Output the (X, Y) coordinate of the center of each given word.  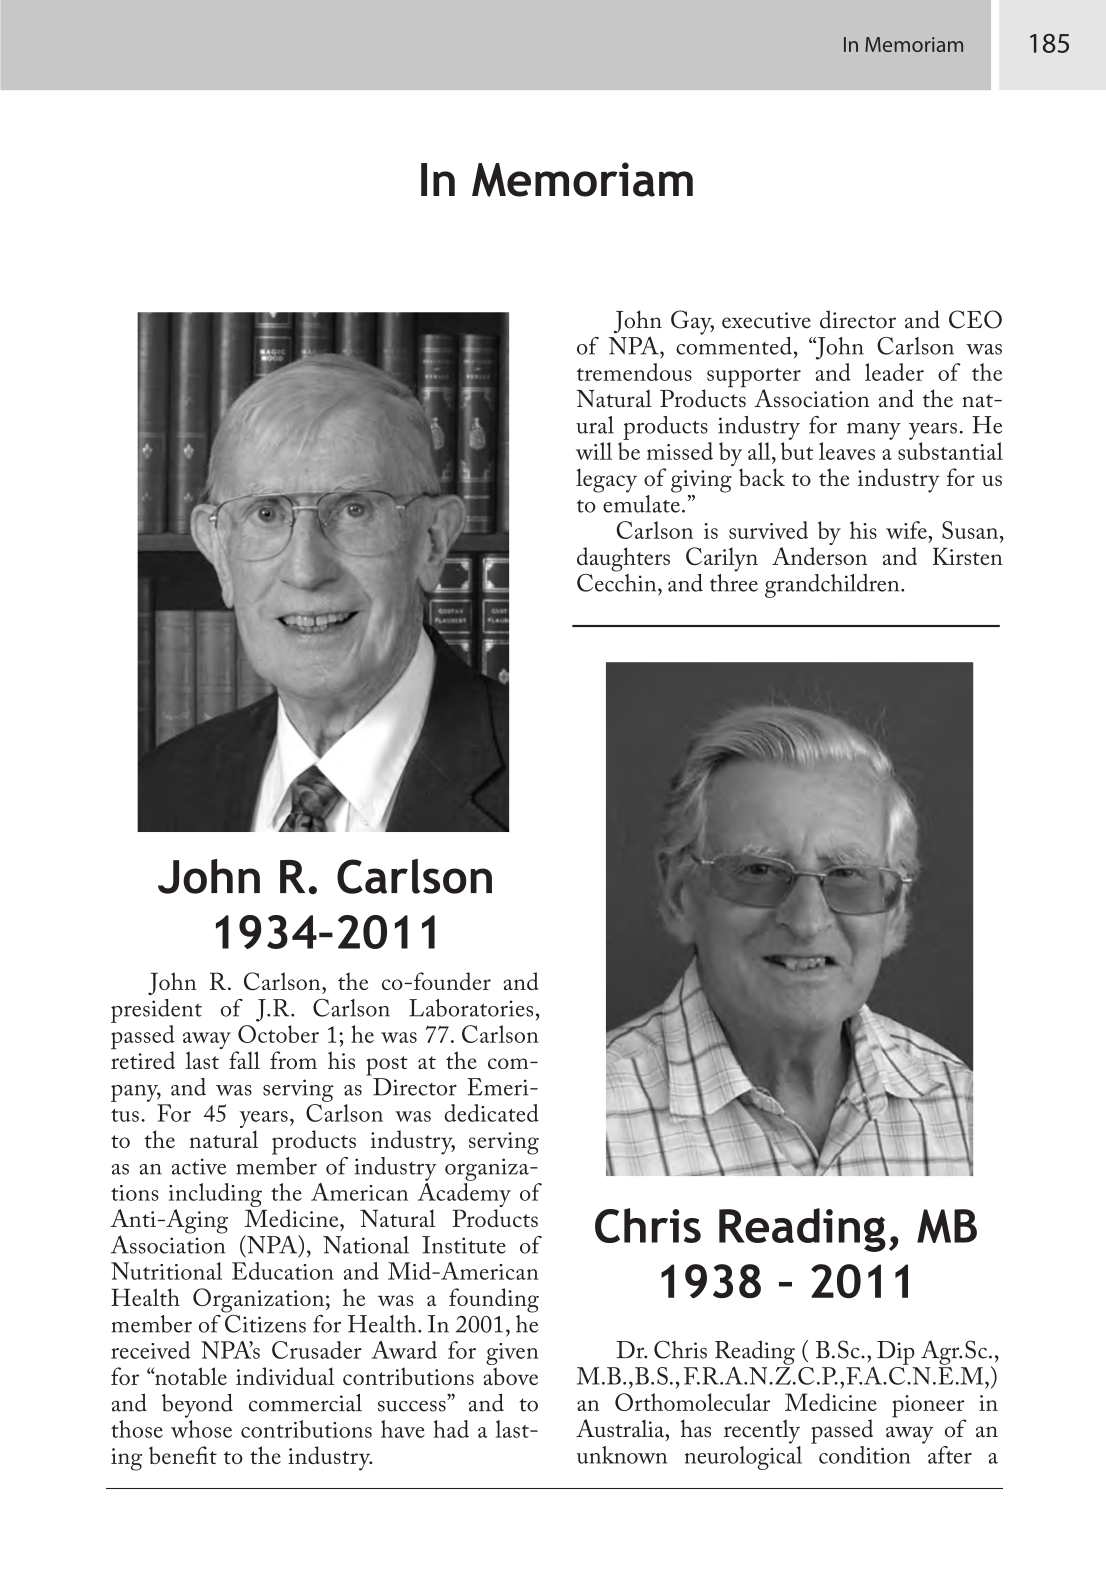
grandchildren (833, 586)
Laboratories (471, 1008)
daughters (623, 559)
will (594, 451)
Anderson (819, 556)
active (199, 1166)
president (156, 1011)
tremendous (634, 372)
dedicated (492, 1113)
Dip (896, 1353)
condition (864, 1455)
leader (894, 372)
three (734, 581)
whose (201, 1429)
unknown (622, 1455)
